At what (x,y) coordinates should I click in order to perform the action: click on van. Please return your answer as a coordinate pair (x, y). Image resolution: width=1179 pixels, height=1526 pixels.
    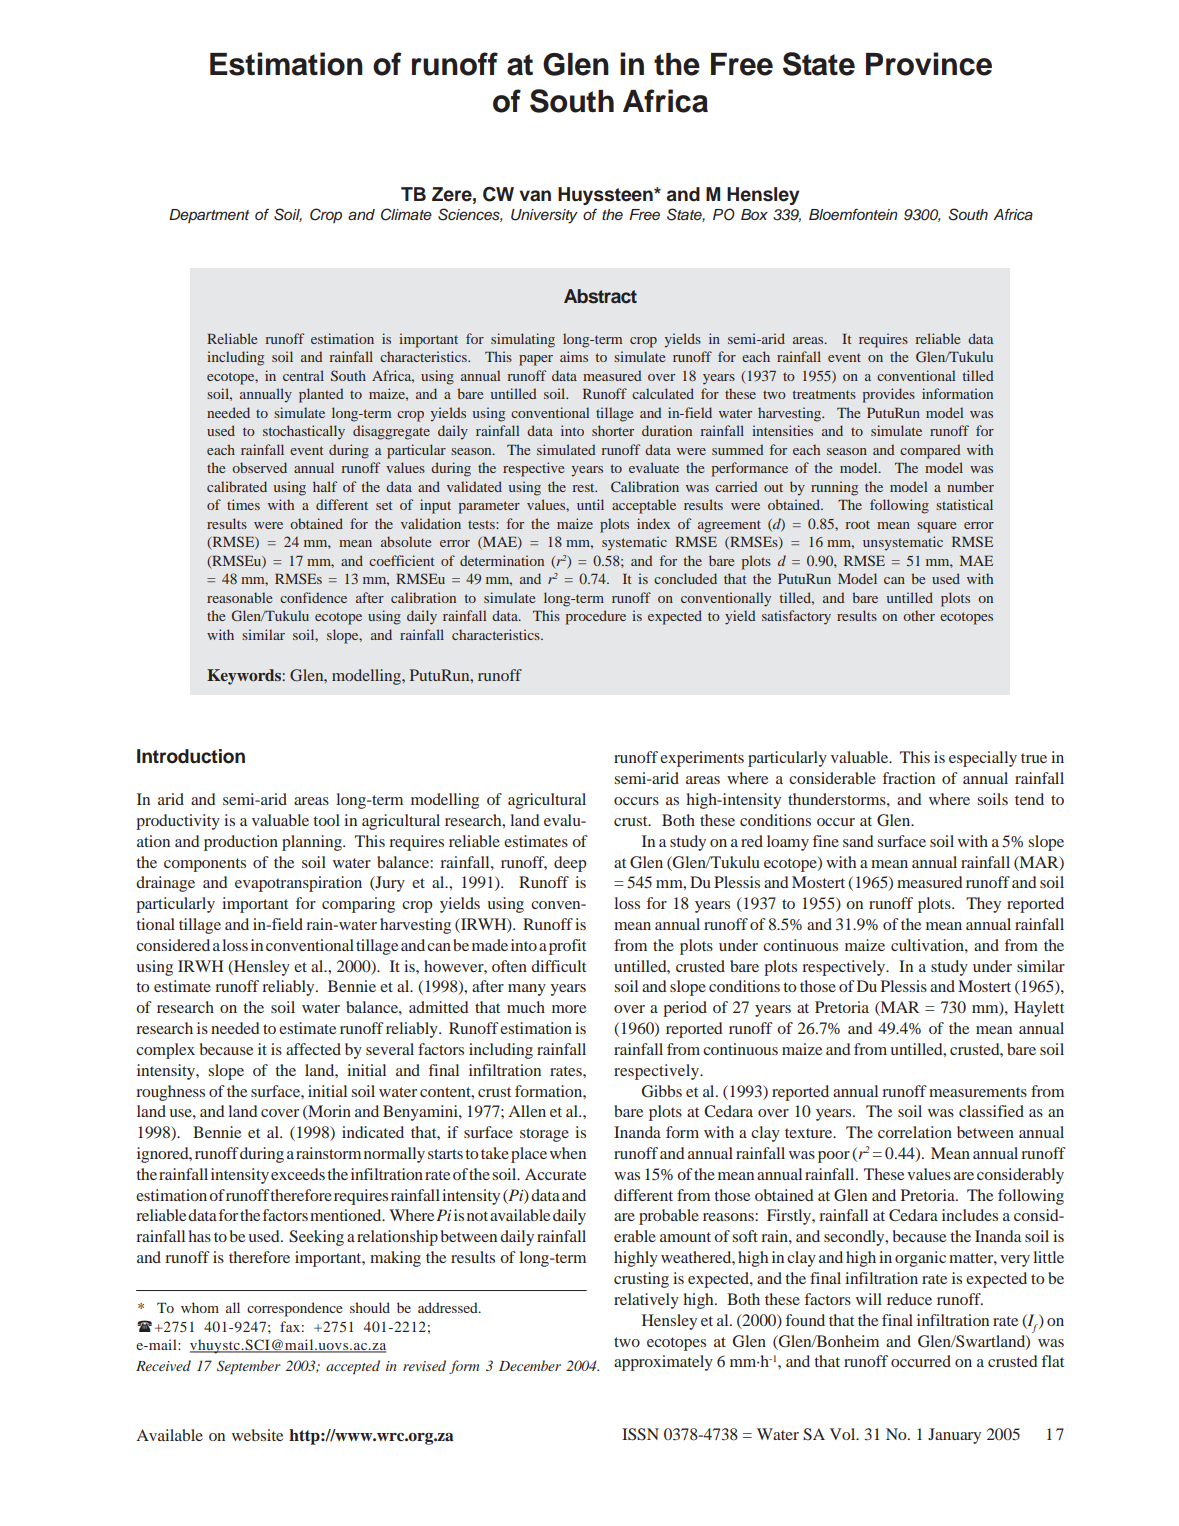
    Looking at the image, I should click on (535, 196).
